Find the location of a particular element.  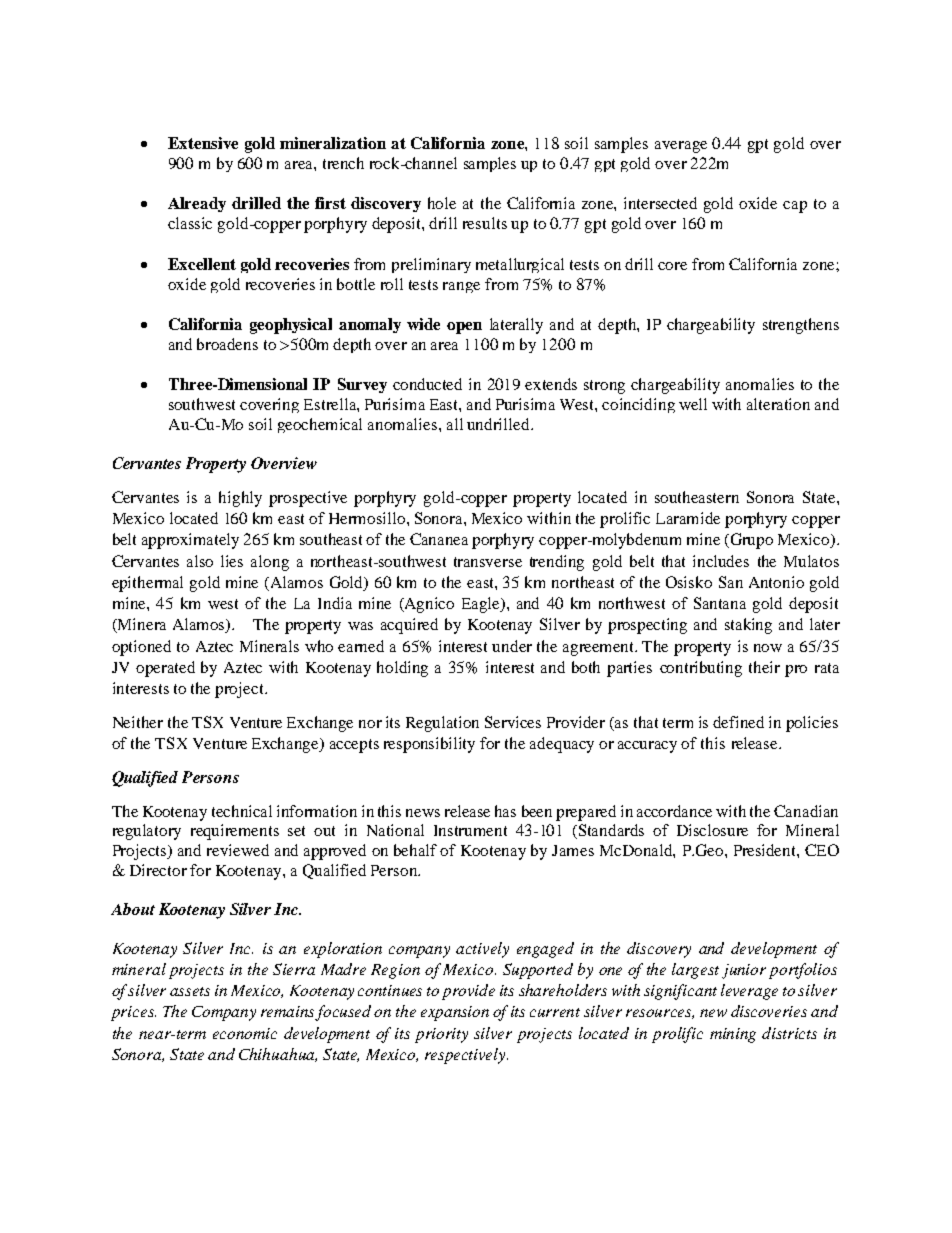

hole is located at coordinates (442, 203).
